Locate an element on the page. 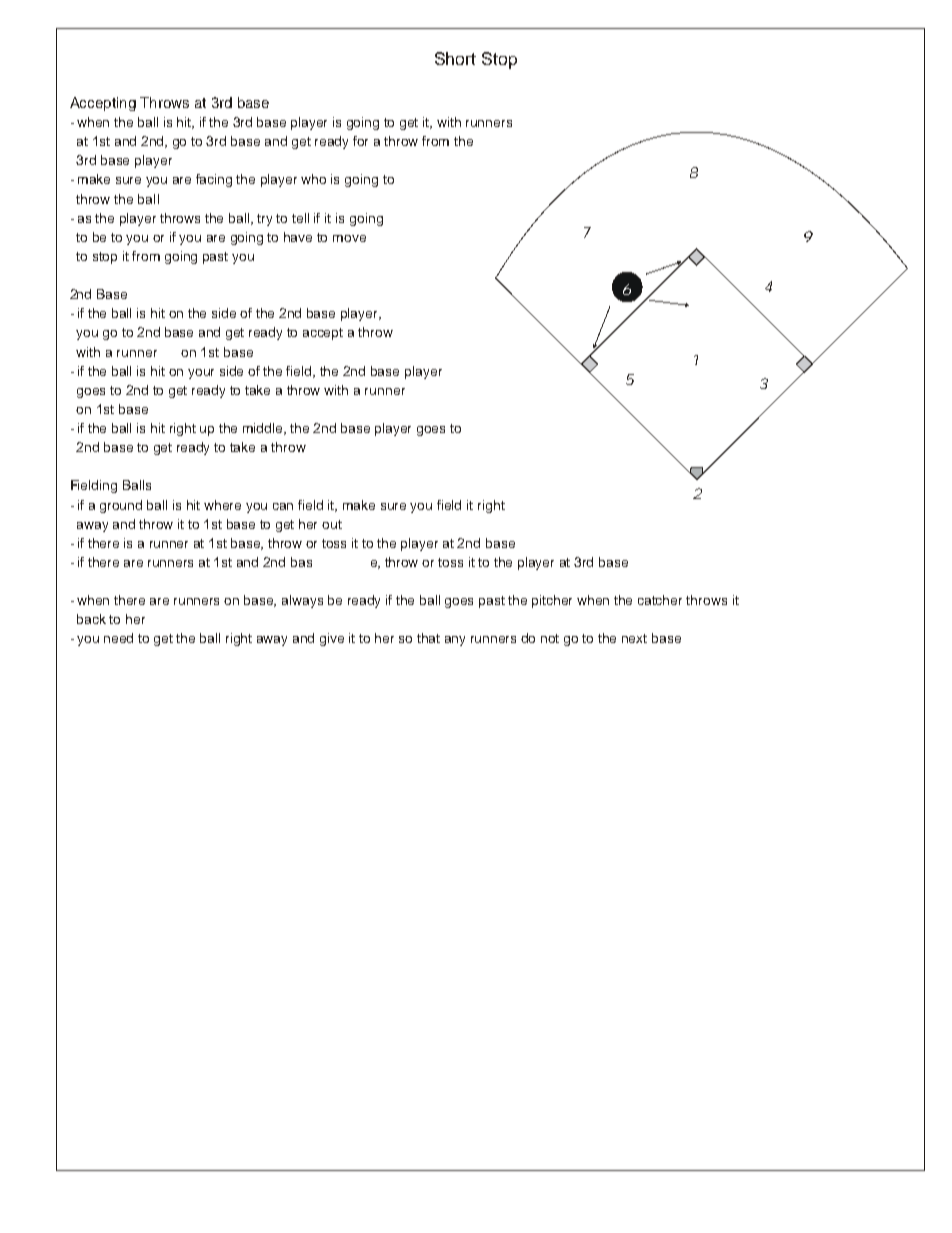  out is located at coordinates (332, 524).
